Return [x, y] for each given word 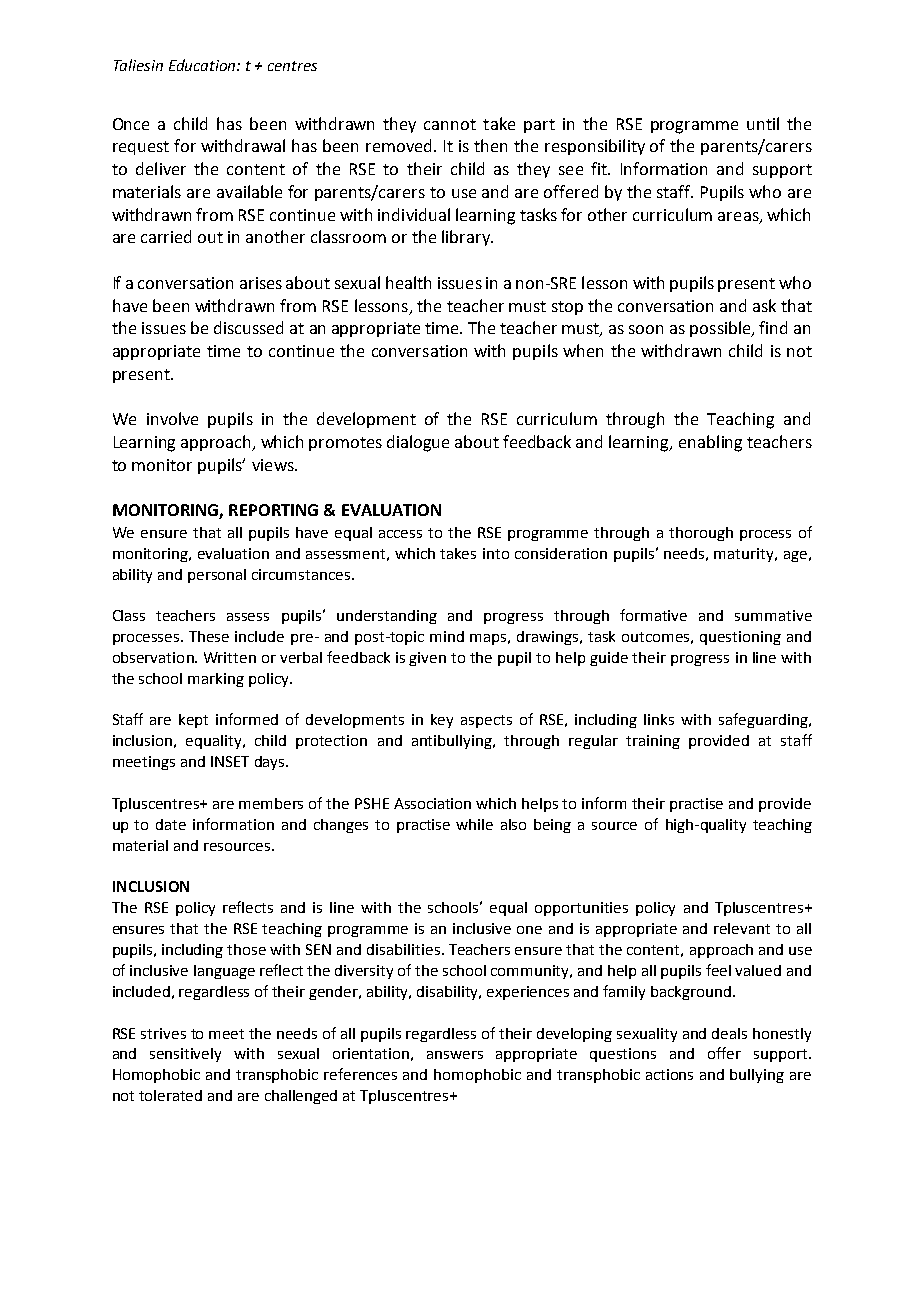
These [209, 636]
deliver [161, 168]
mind [447, 636]
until [763, 123]
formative [653, 615]
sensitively [185, 1055]
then [490, 145]
